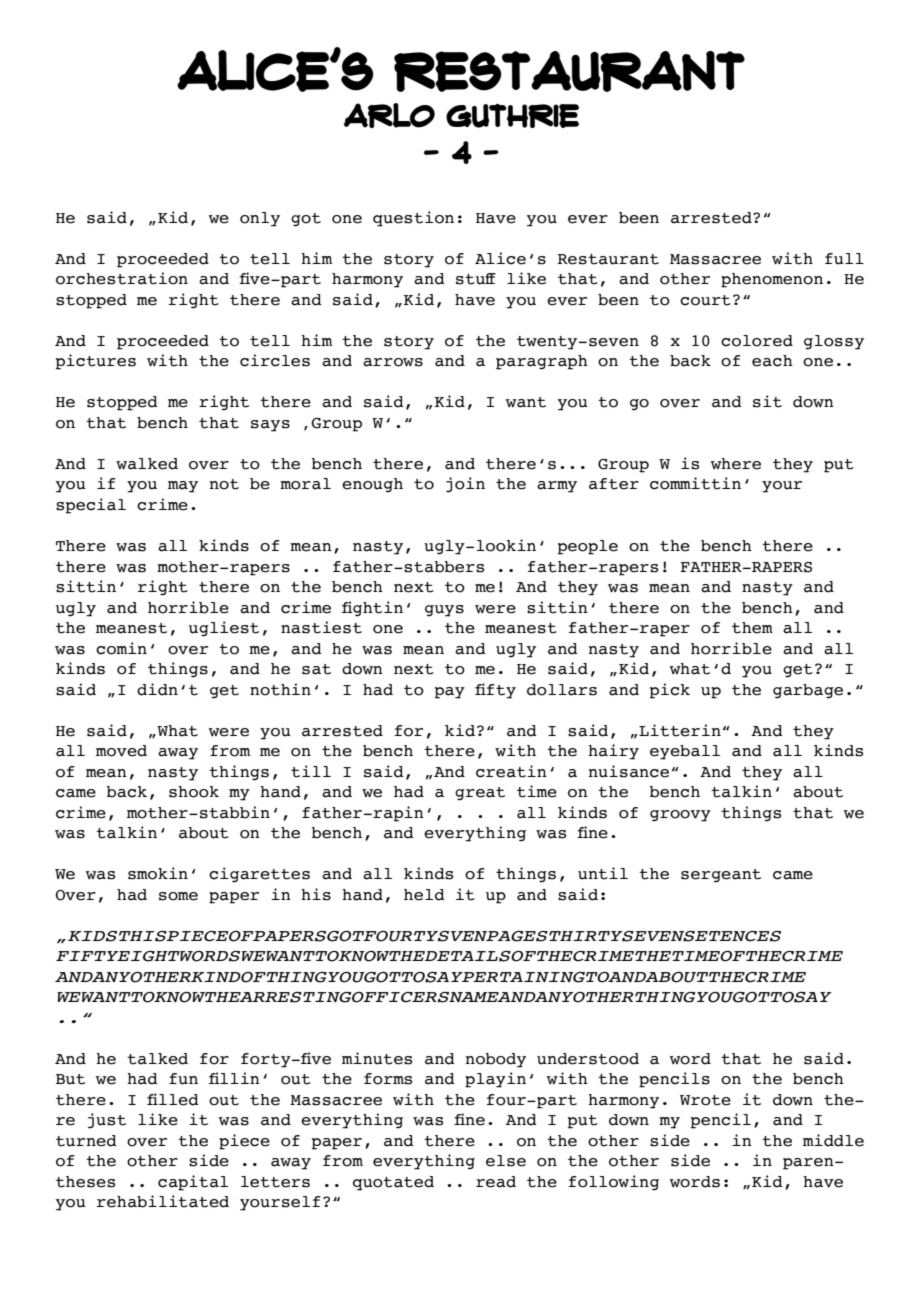 Image resolution: width=924 pixels, height=1308 pixels. I want to click on capital, so click(193, 1183).
